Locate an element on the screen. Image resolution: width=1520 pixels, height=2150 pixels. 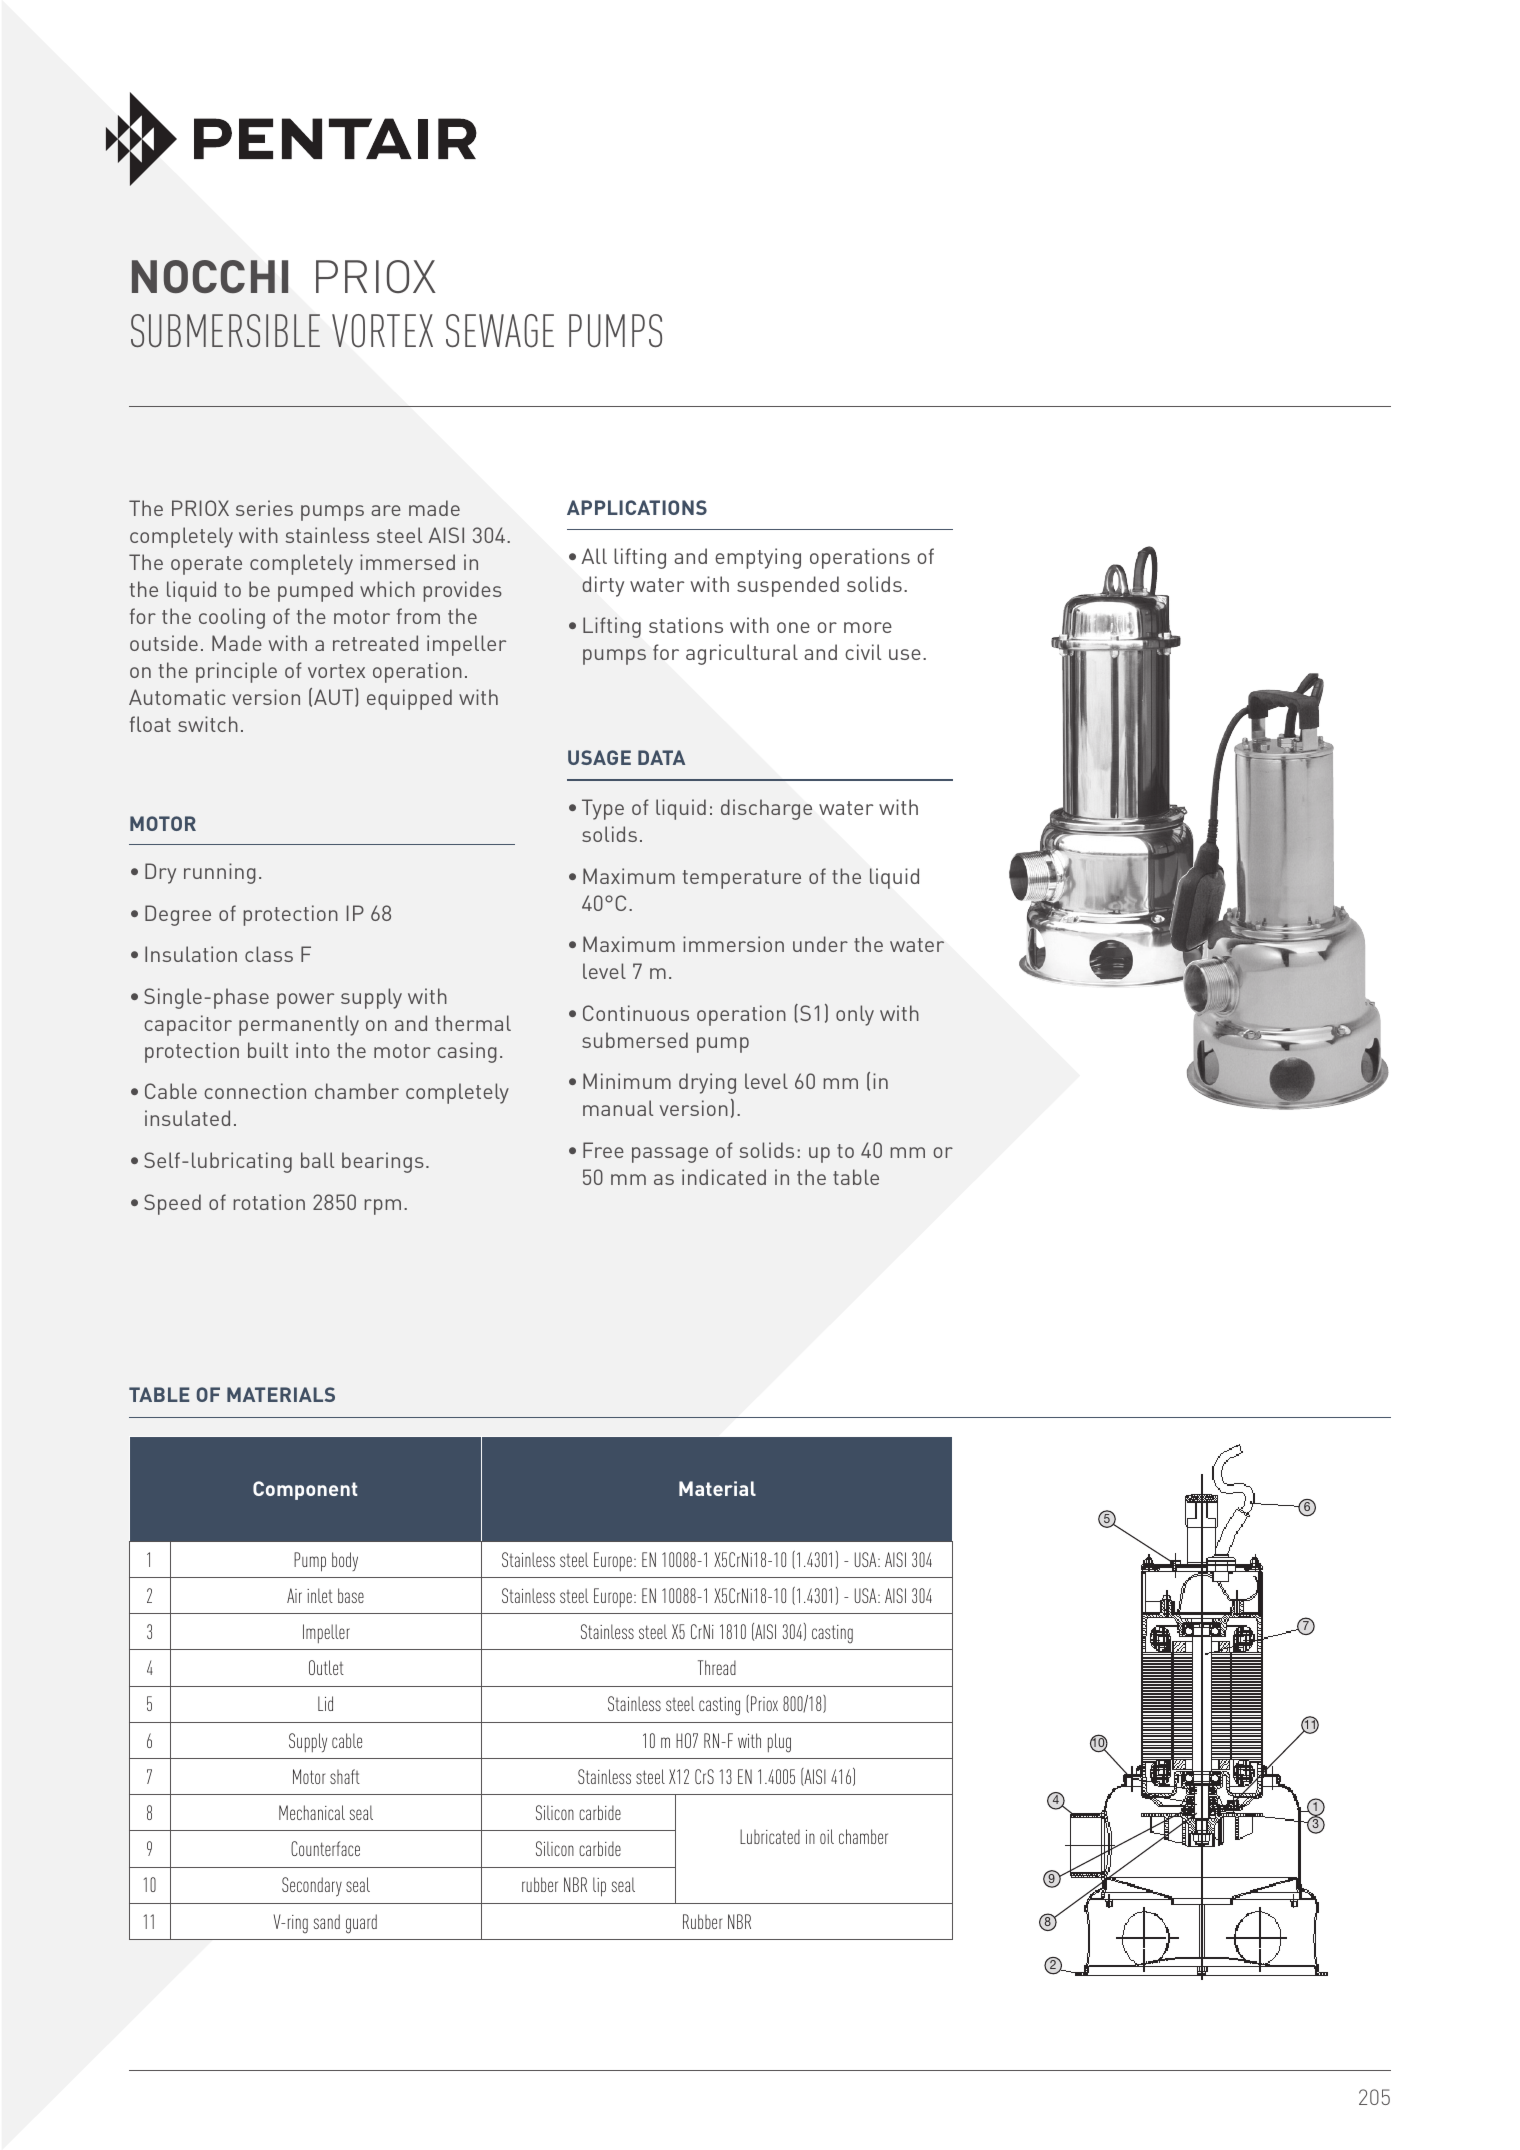
emptying is located at coordinates (758, 558).
